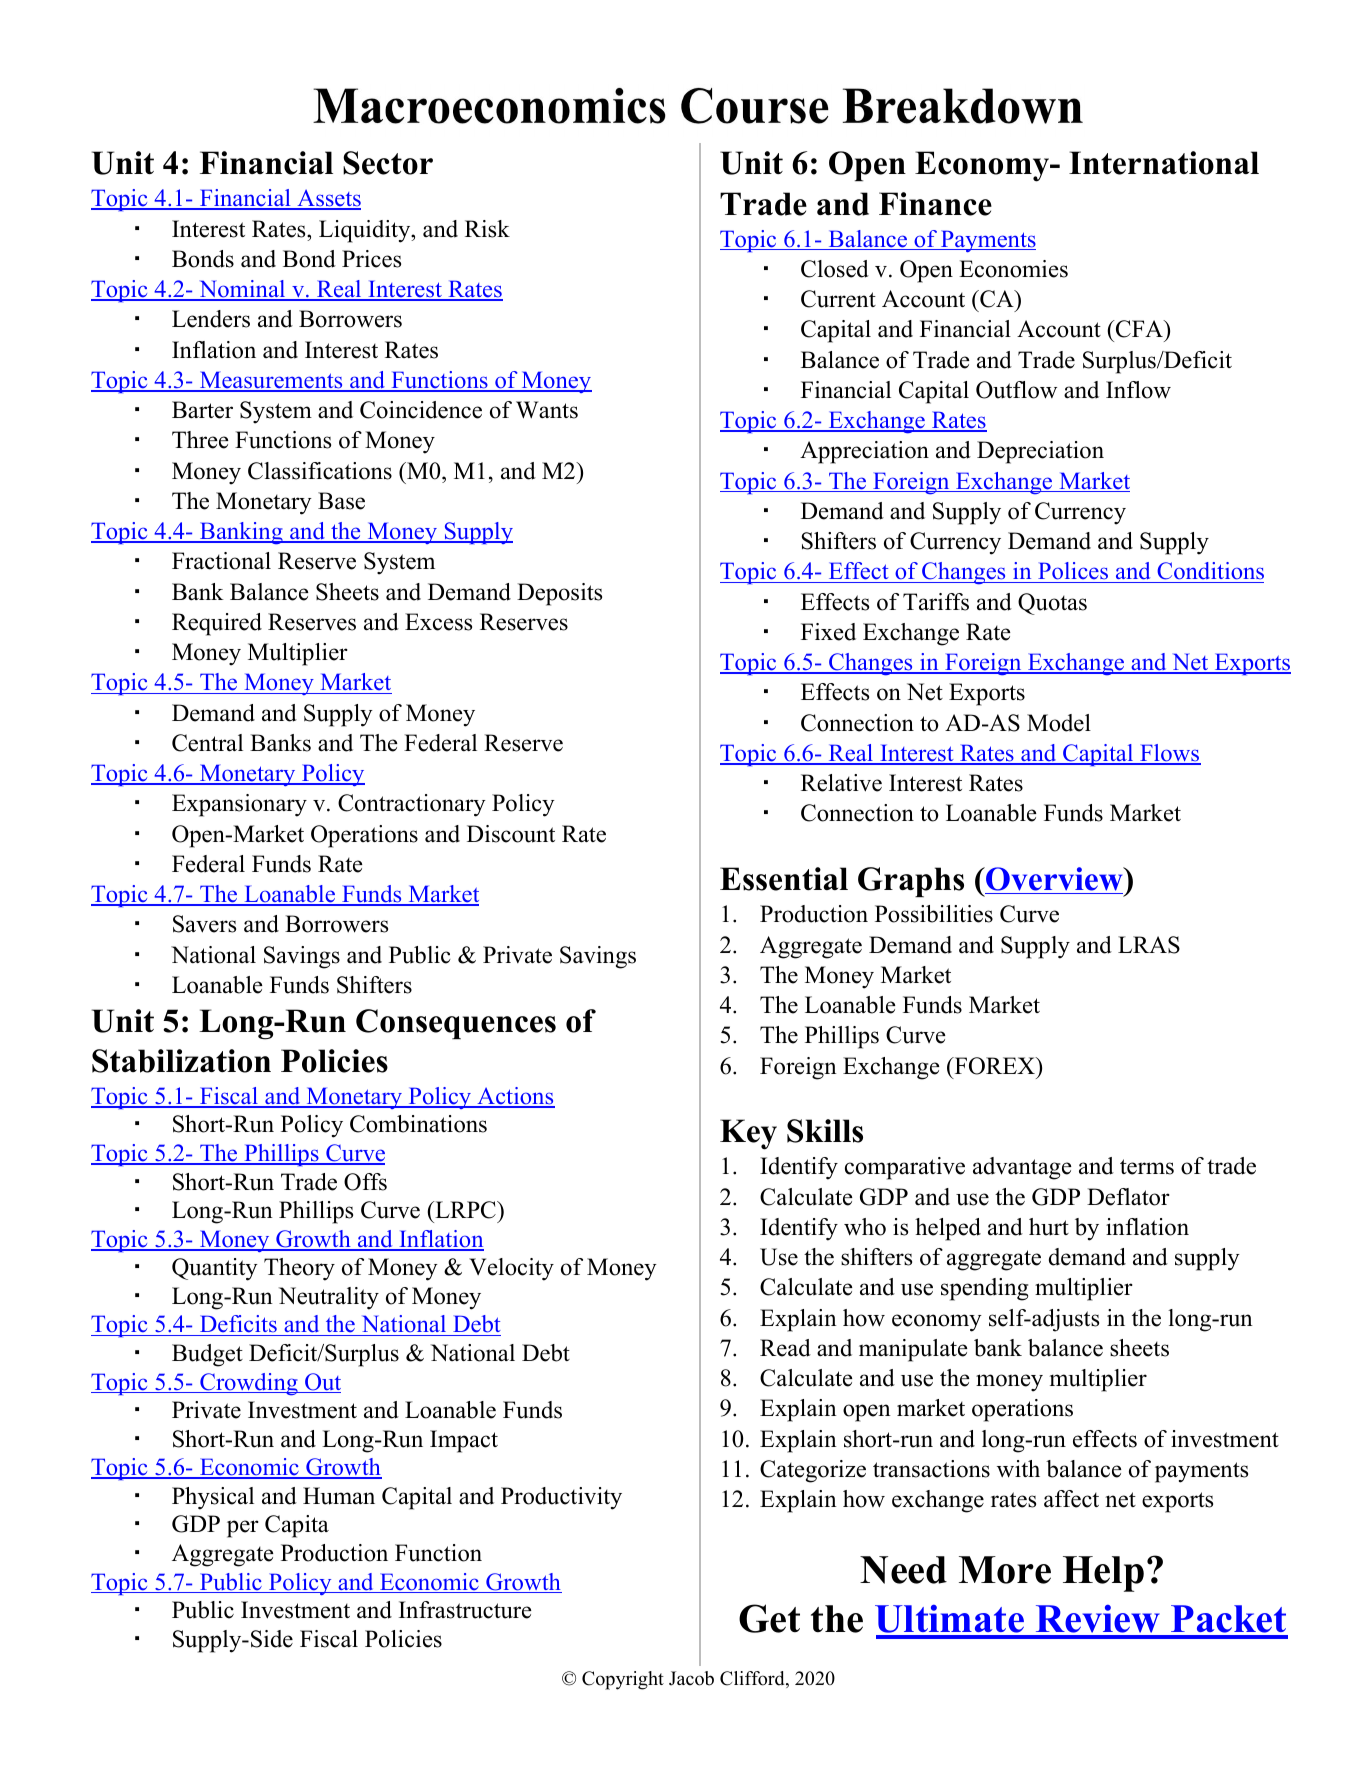 This screenshot has height=1775, width=1372. What do you see at coordinates (204, 924) in the screenshot?
I see `Savers` at bounding box center [204, 924].
